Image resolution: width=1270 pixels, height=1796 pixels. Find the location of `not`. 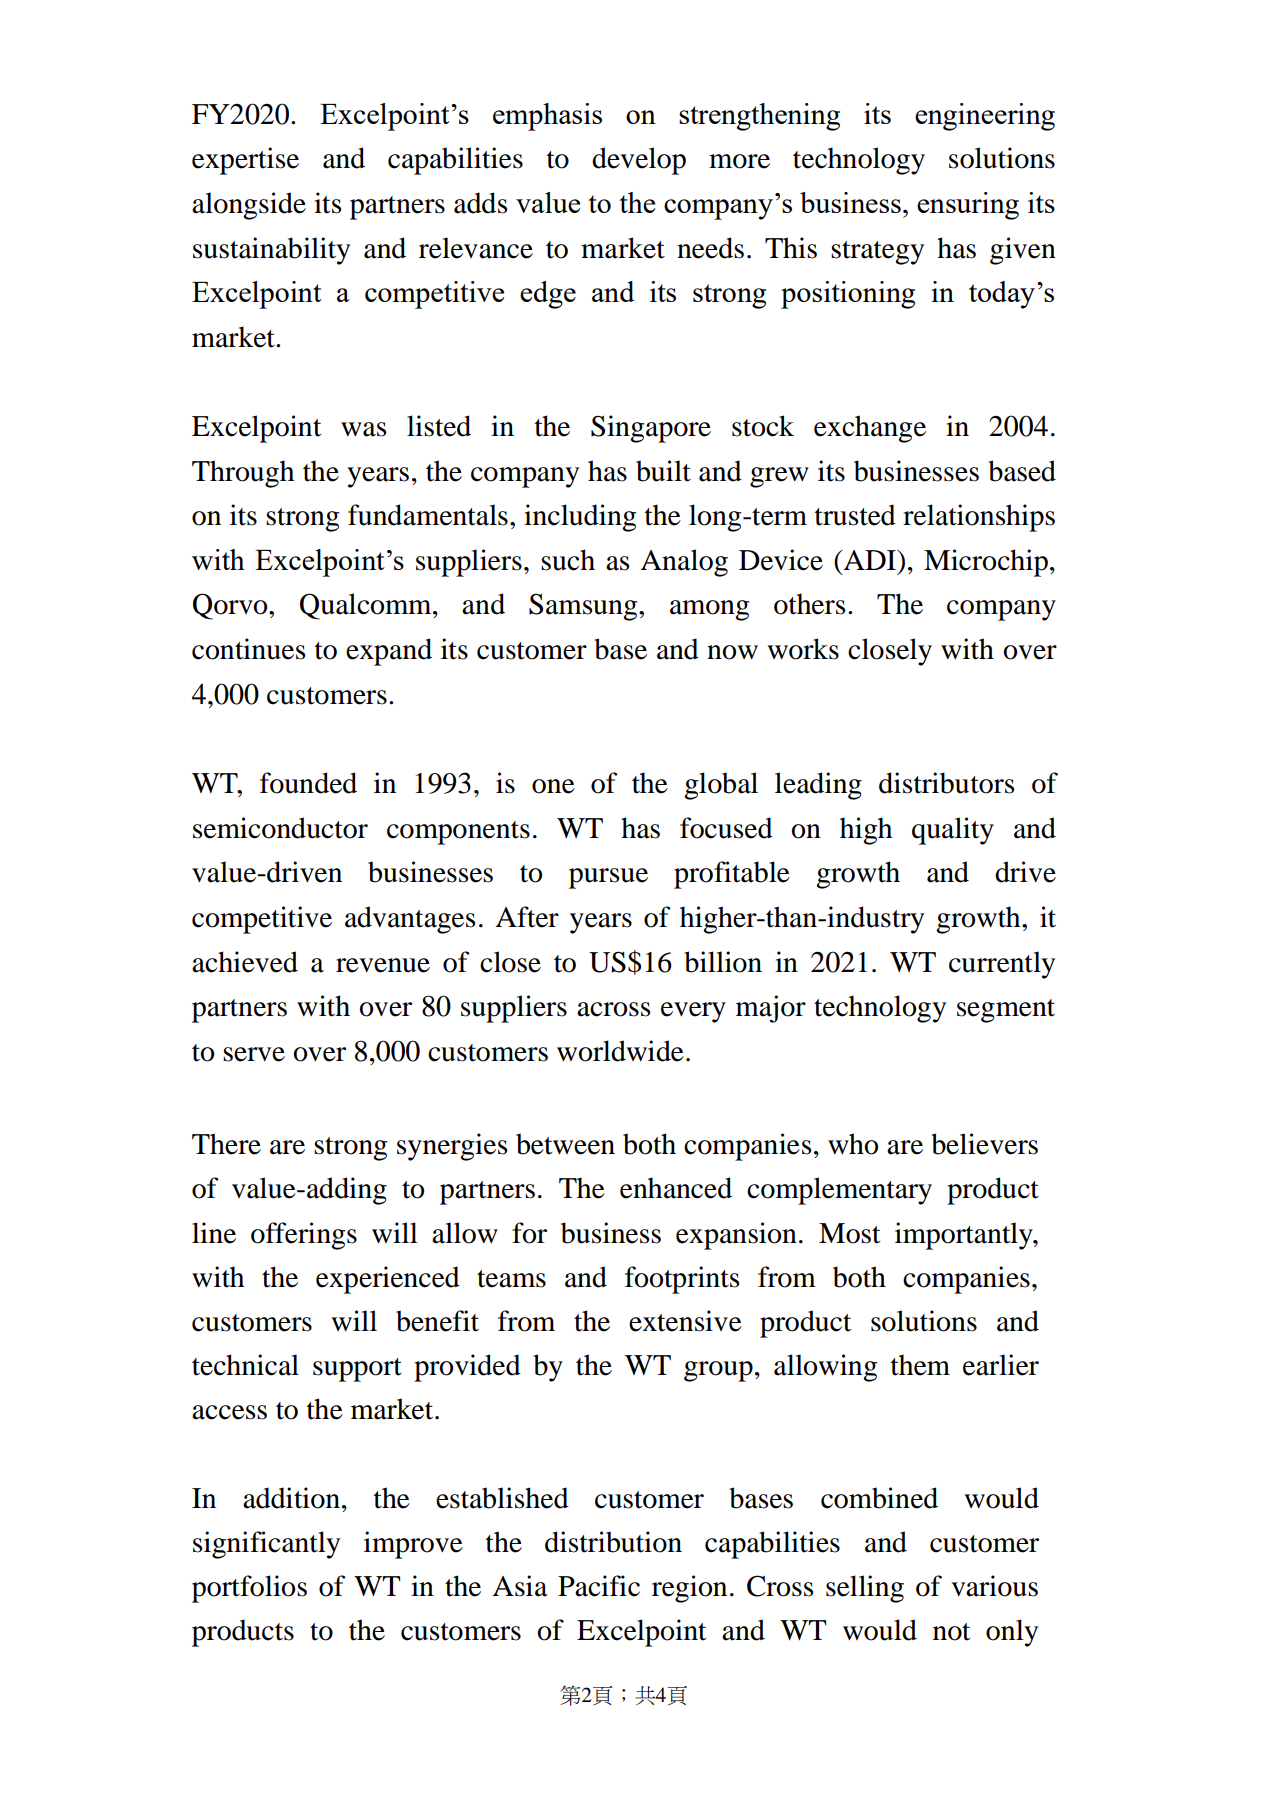

not is located at coordinates (951, 1632).
